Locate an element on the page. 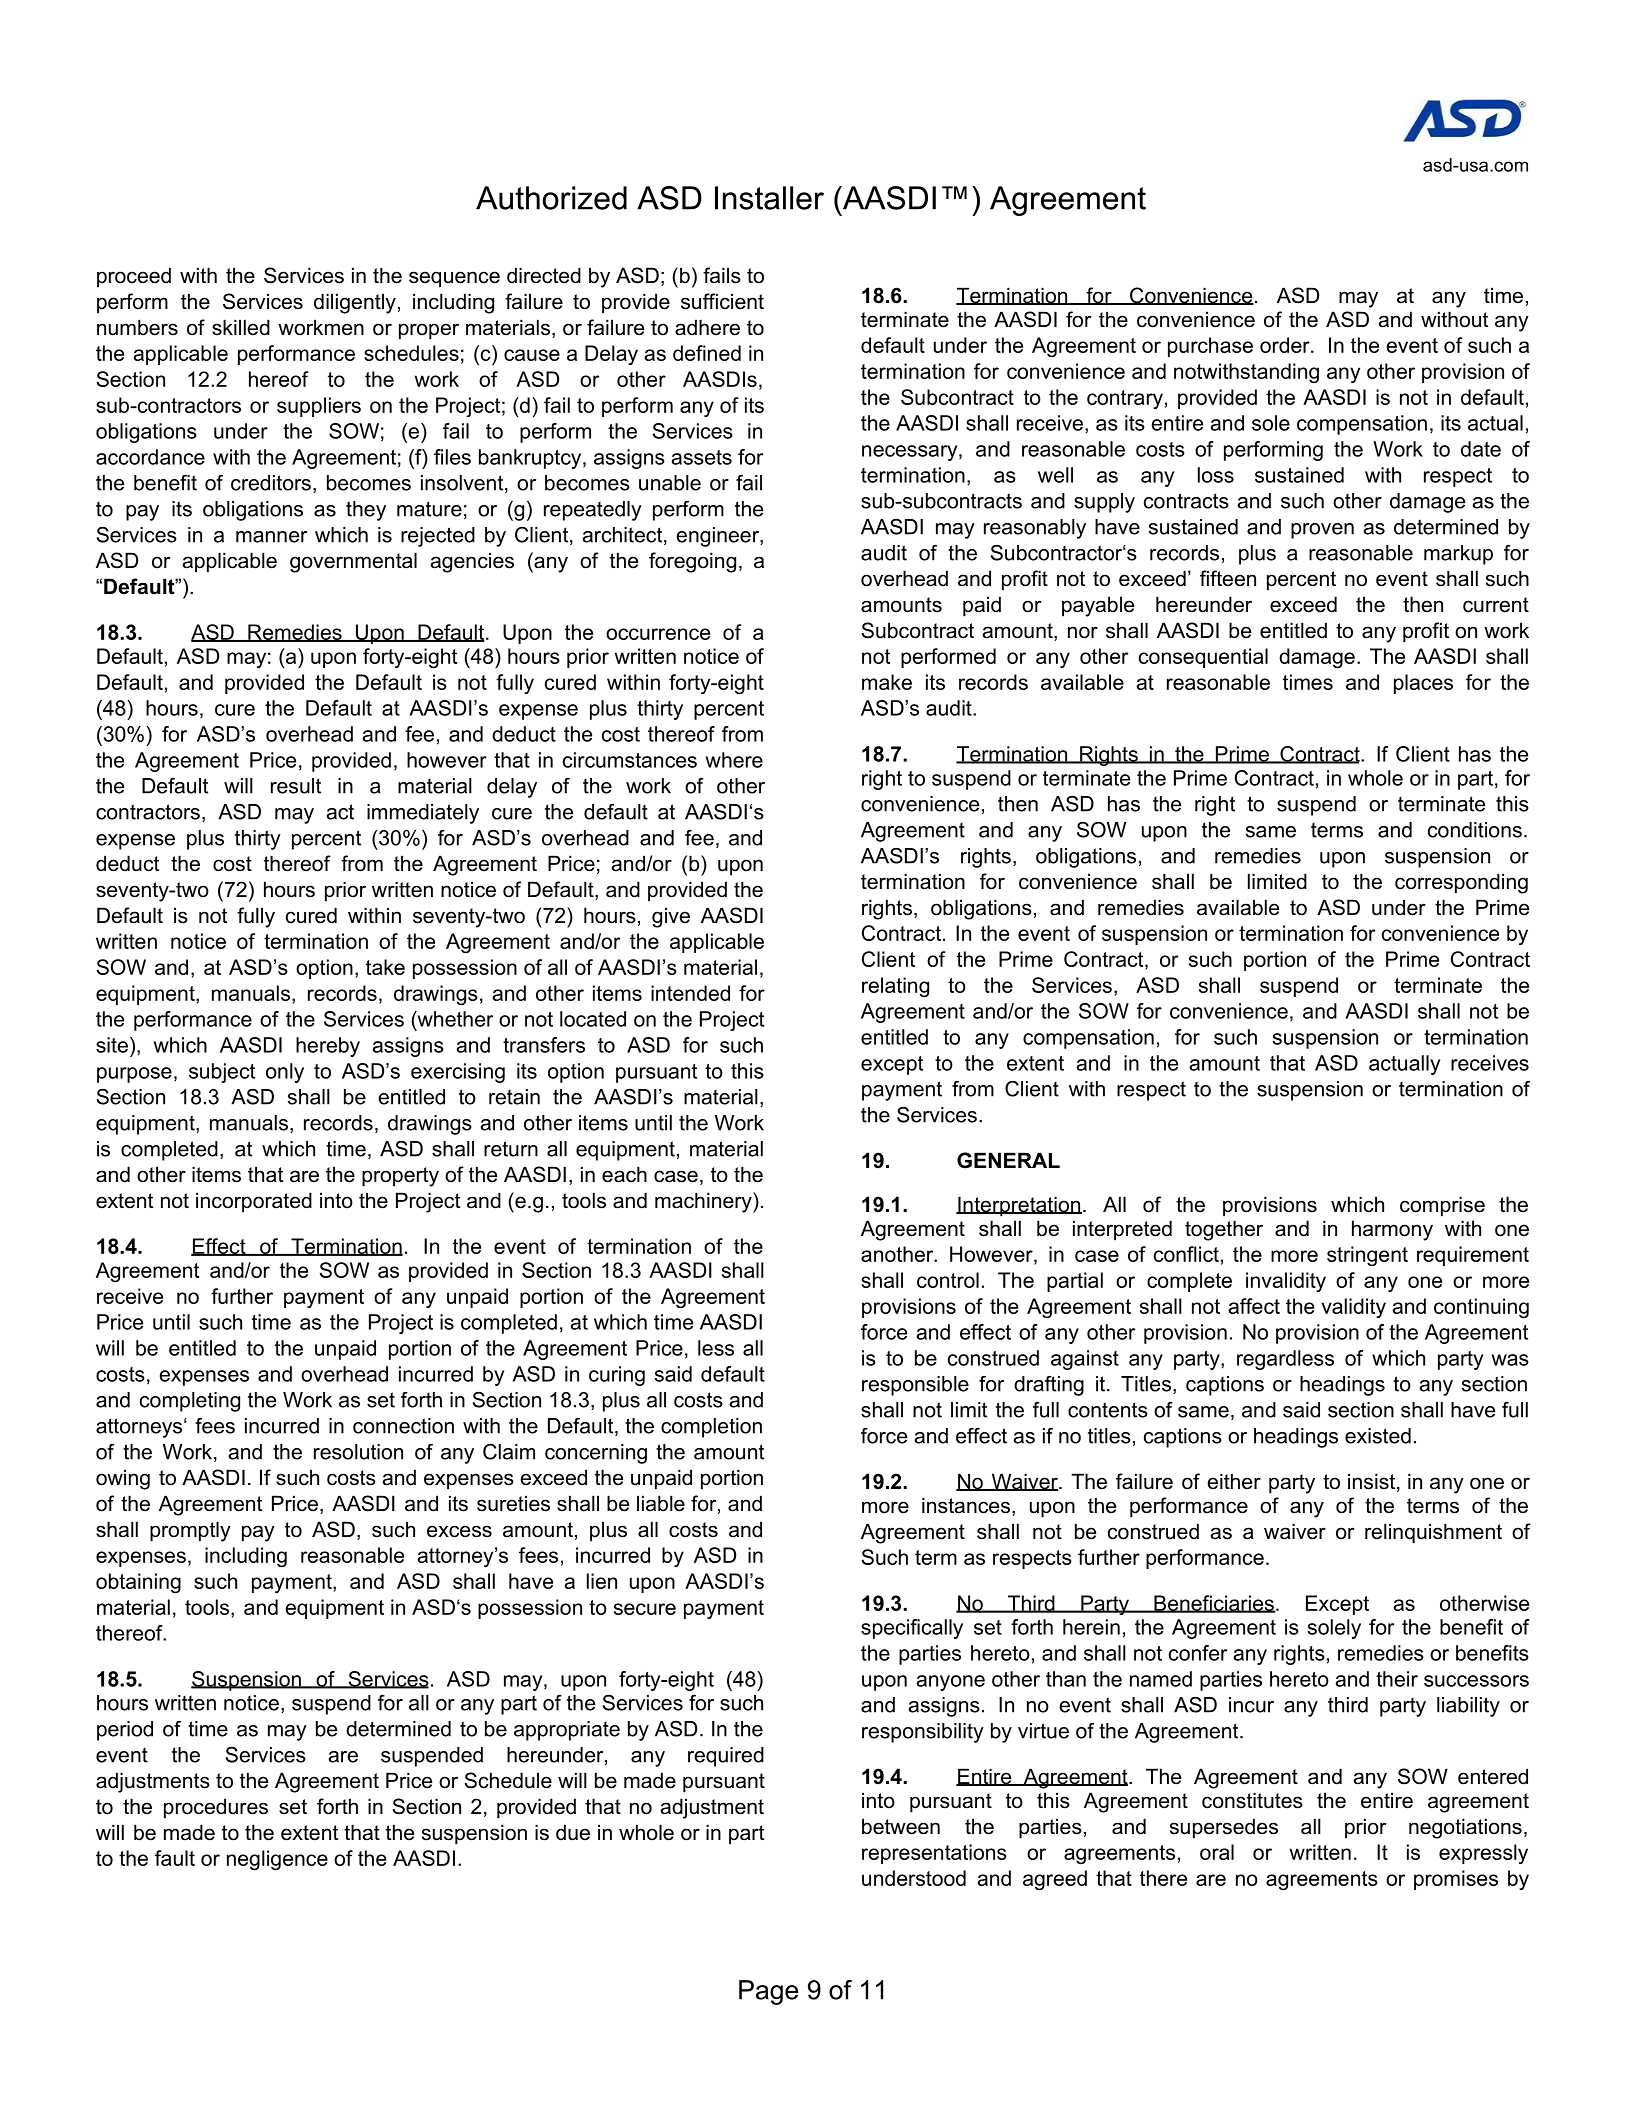 The width and height of the page is (1626, 2105). relating is located at coordinates (895, 987).
